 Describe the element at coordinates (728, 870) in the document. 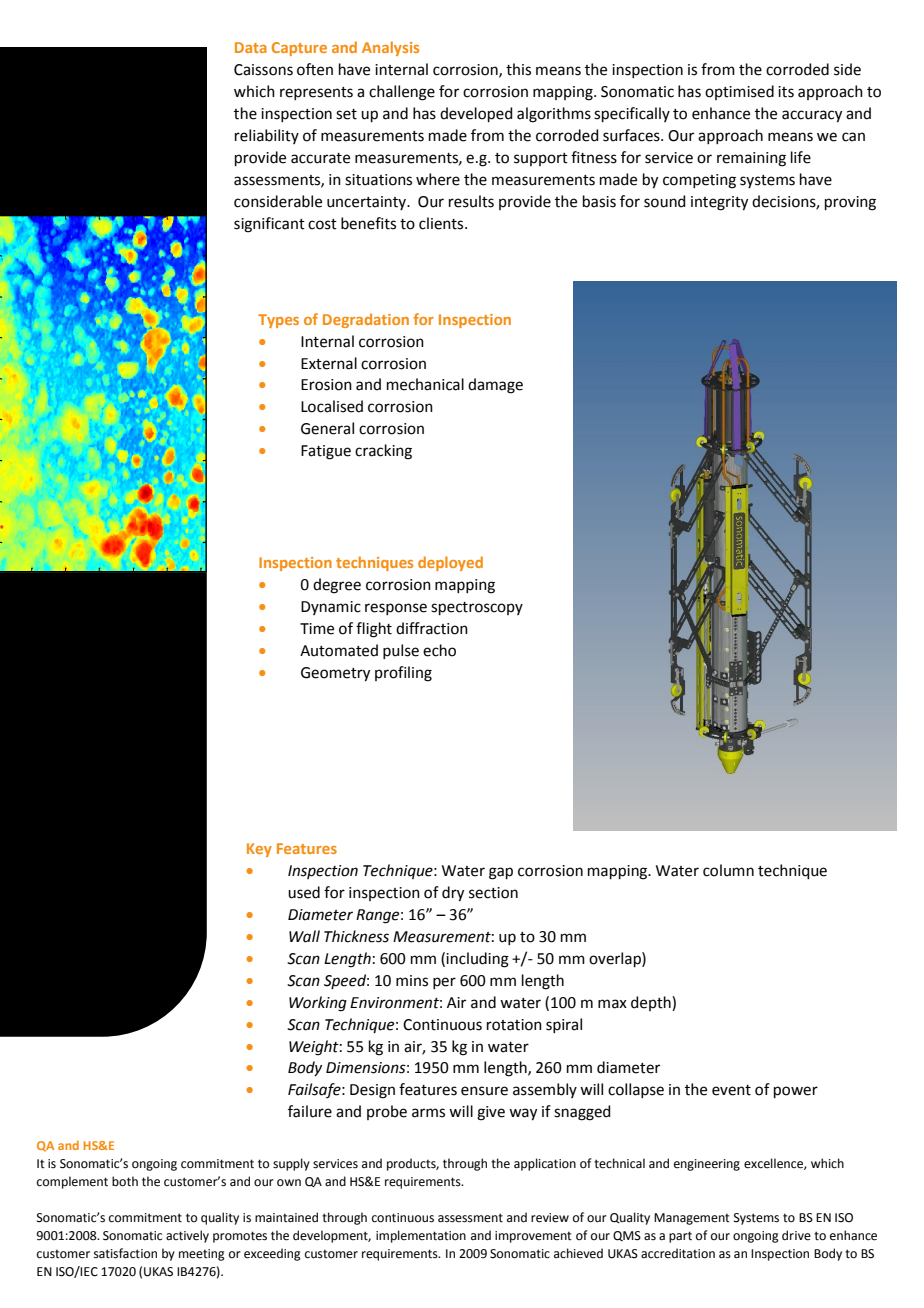

I see `column` at that location.
